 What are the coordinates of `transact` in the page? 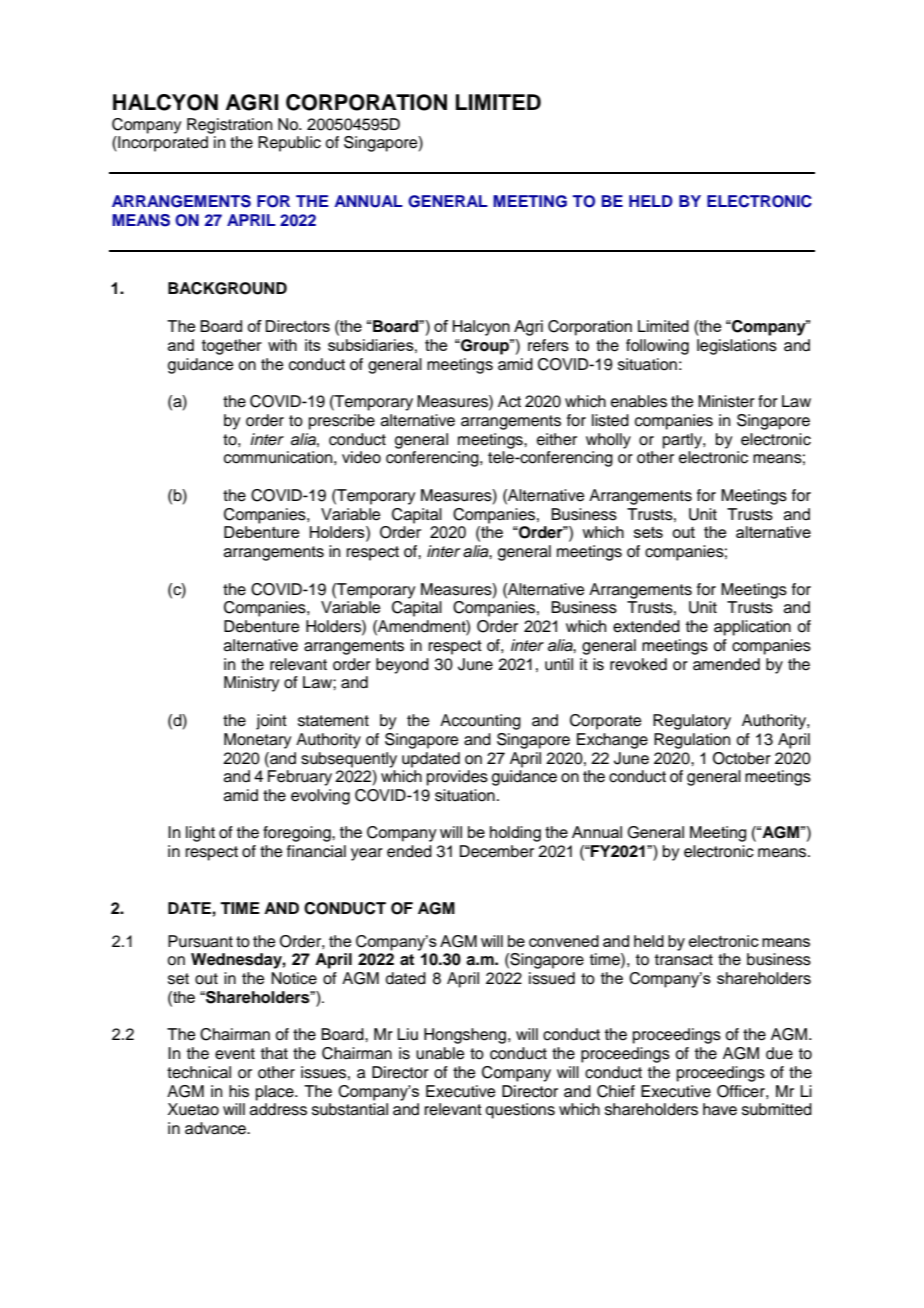 It's located at (684, 960).
